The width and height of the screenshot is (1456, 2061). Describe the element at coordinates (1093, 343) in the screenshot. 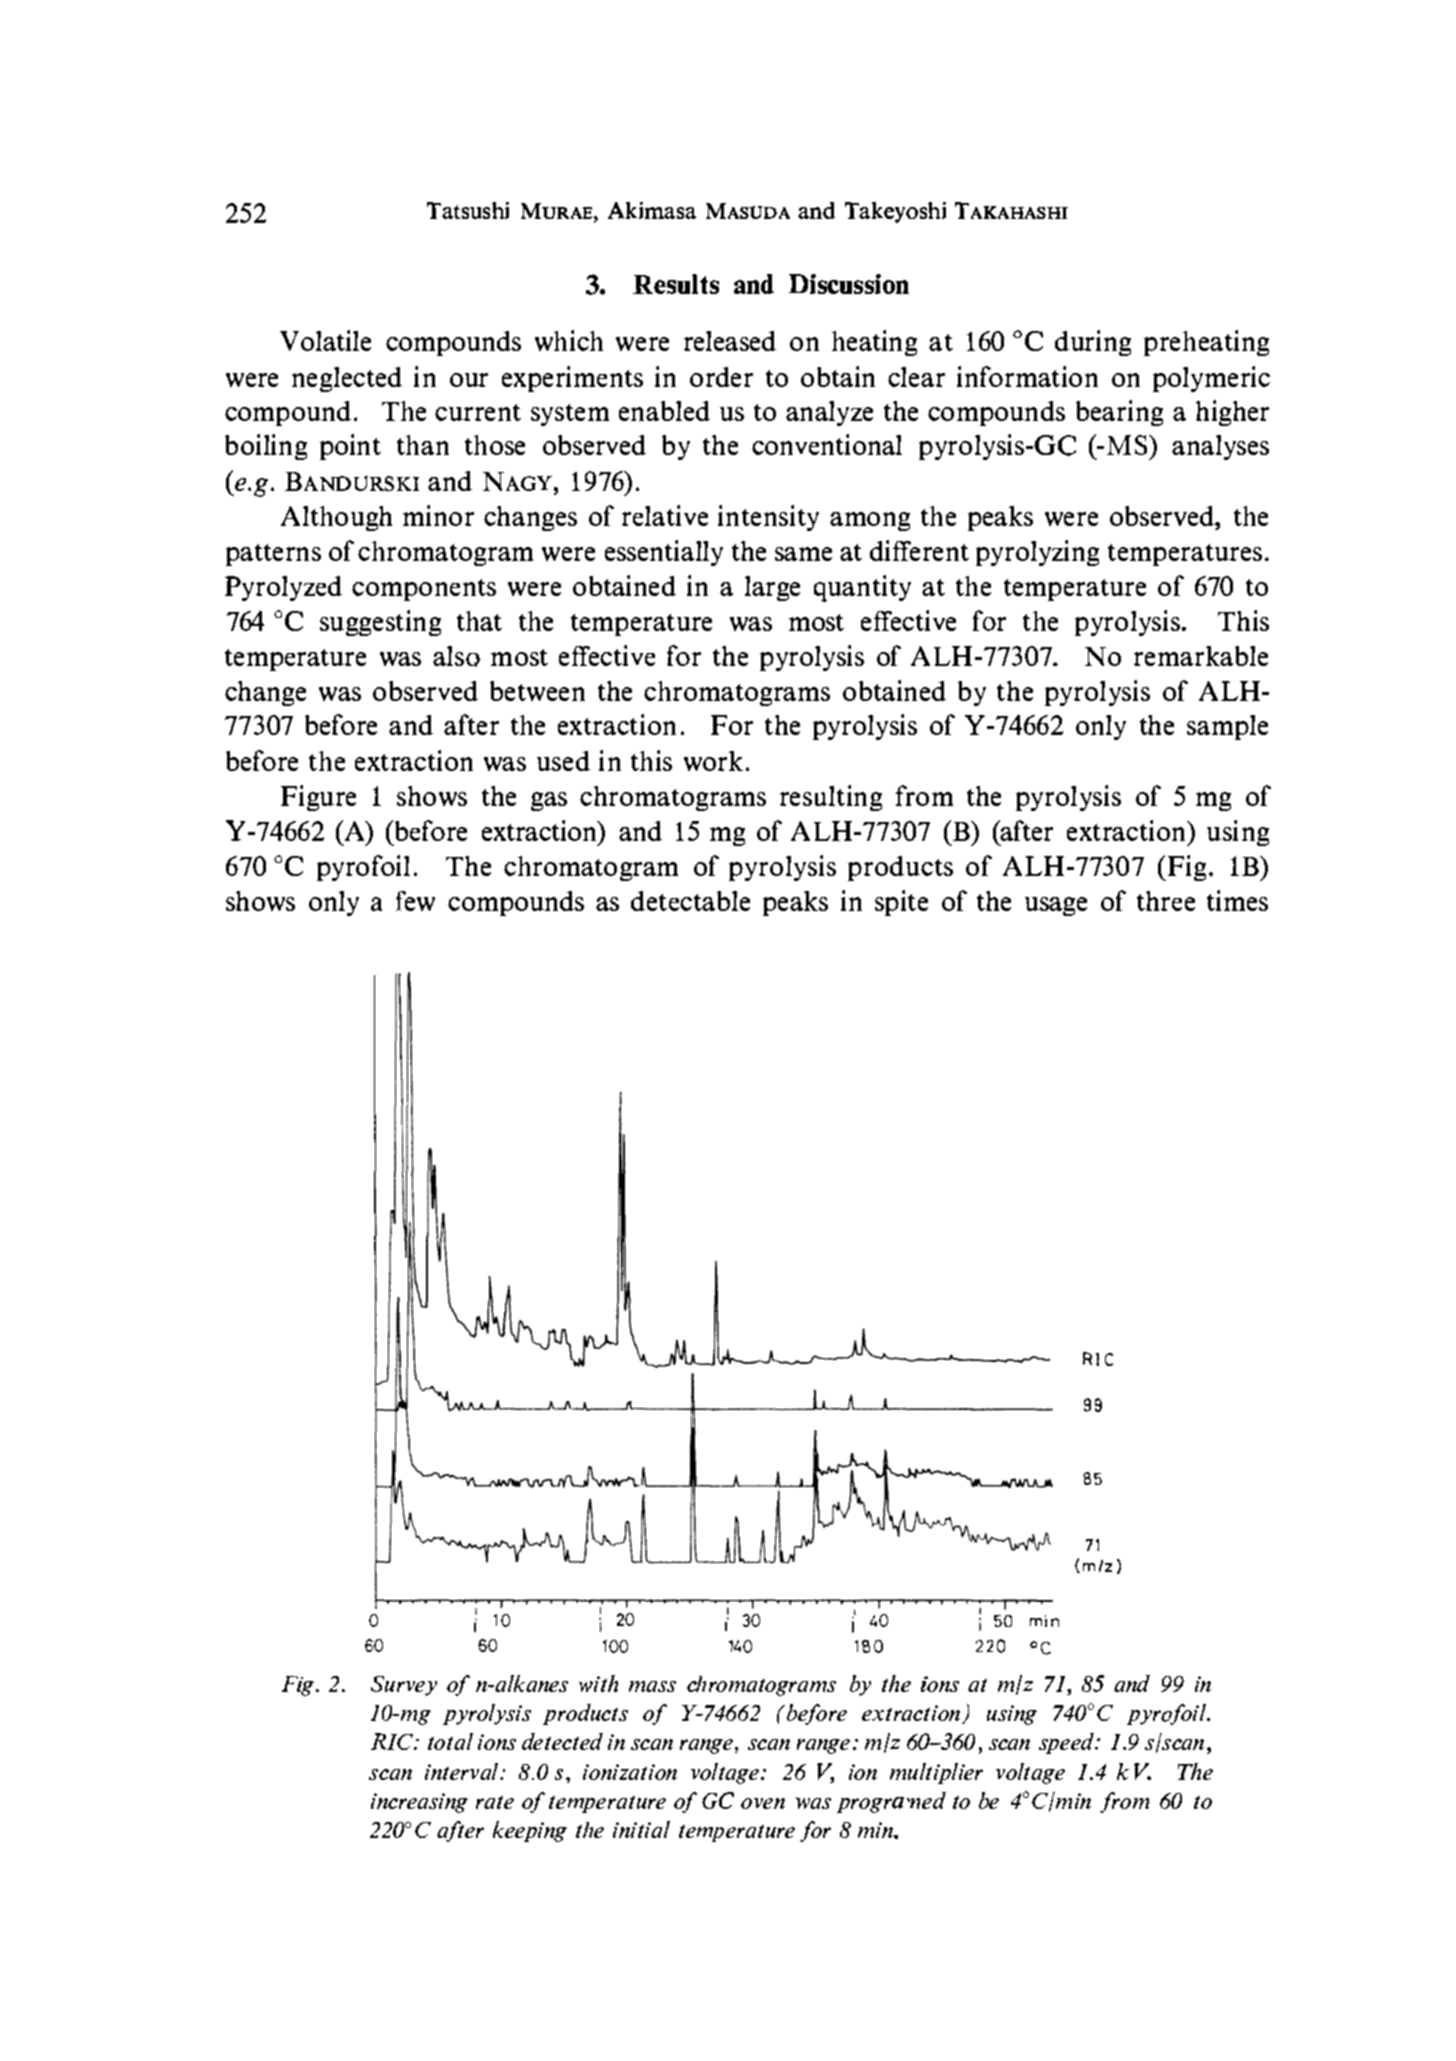

I see `during` at that location.
